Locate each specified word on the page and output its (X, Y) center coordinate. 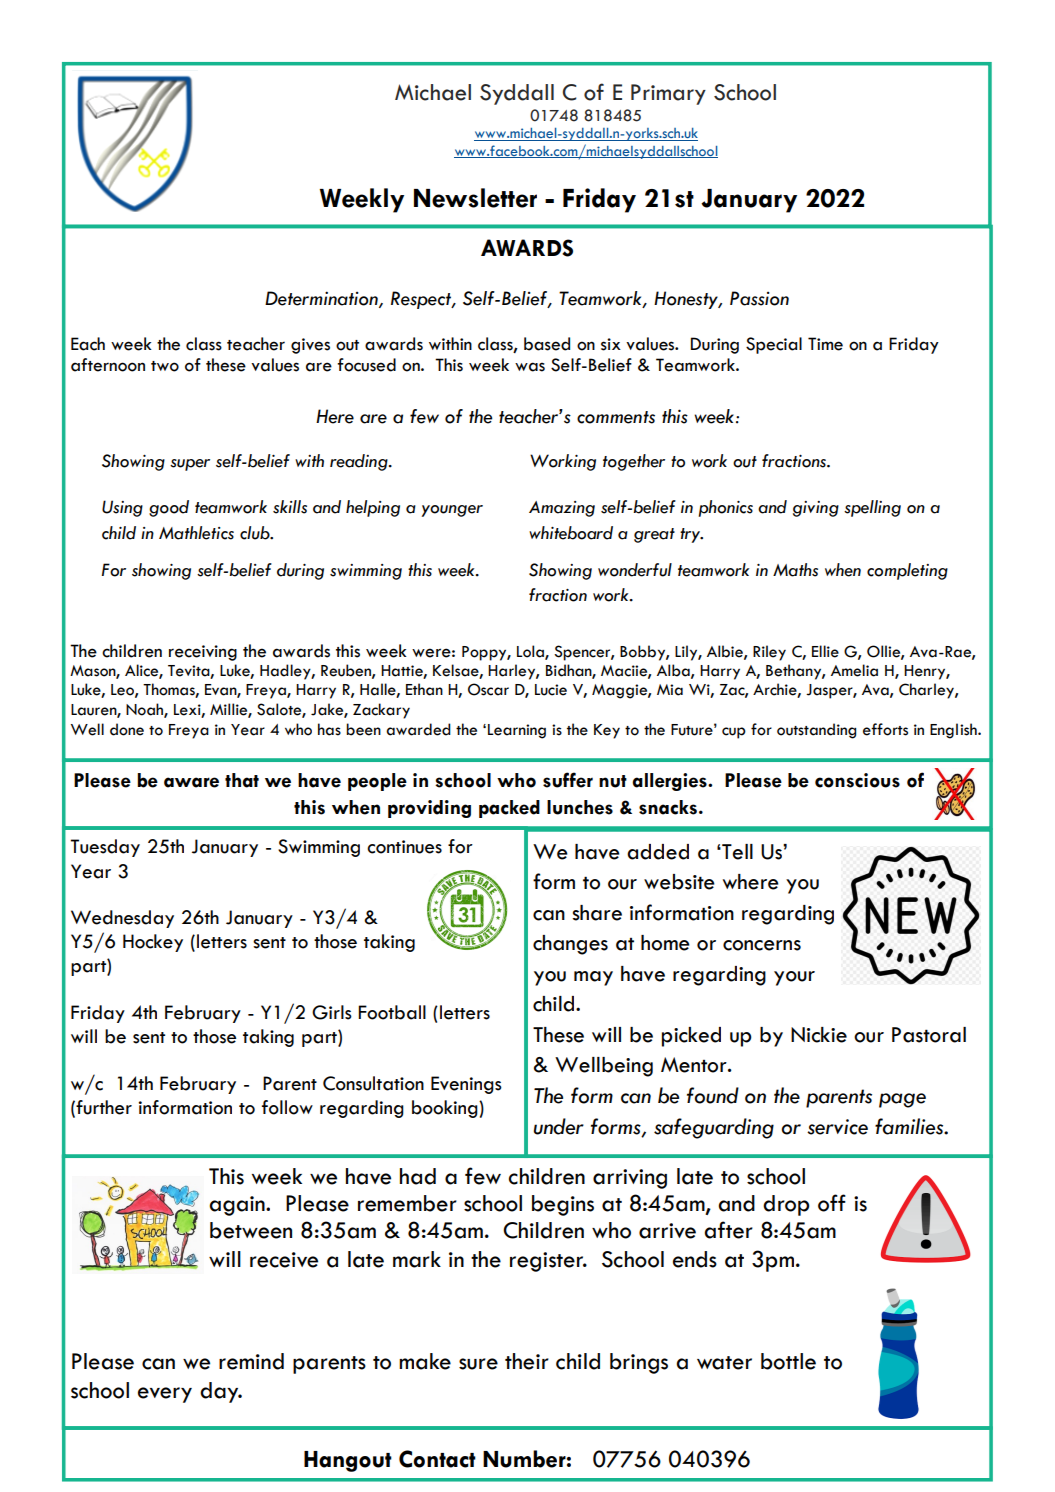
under (559, 1126)
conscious (857, 780)
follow (287, 1107)
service (837, 1127)
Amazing (562, 509)
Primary (668, 94)
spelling (872, 508)
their (527, 1361)
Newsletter (475, 198)
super (190, 465)
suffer (568, 780)
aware (191, 782)
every (165, 1395)
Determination (322, 299)
